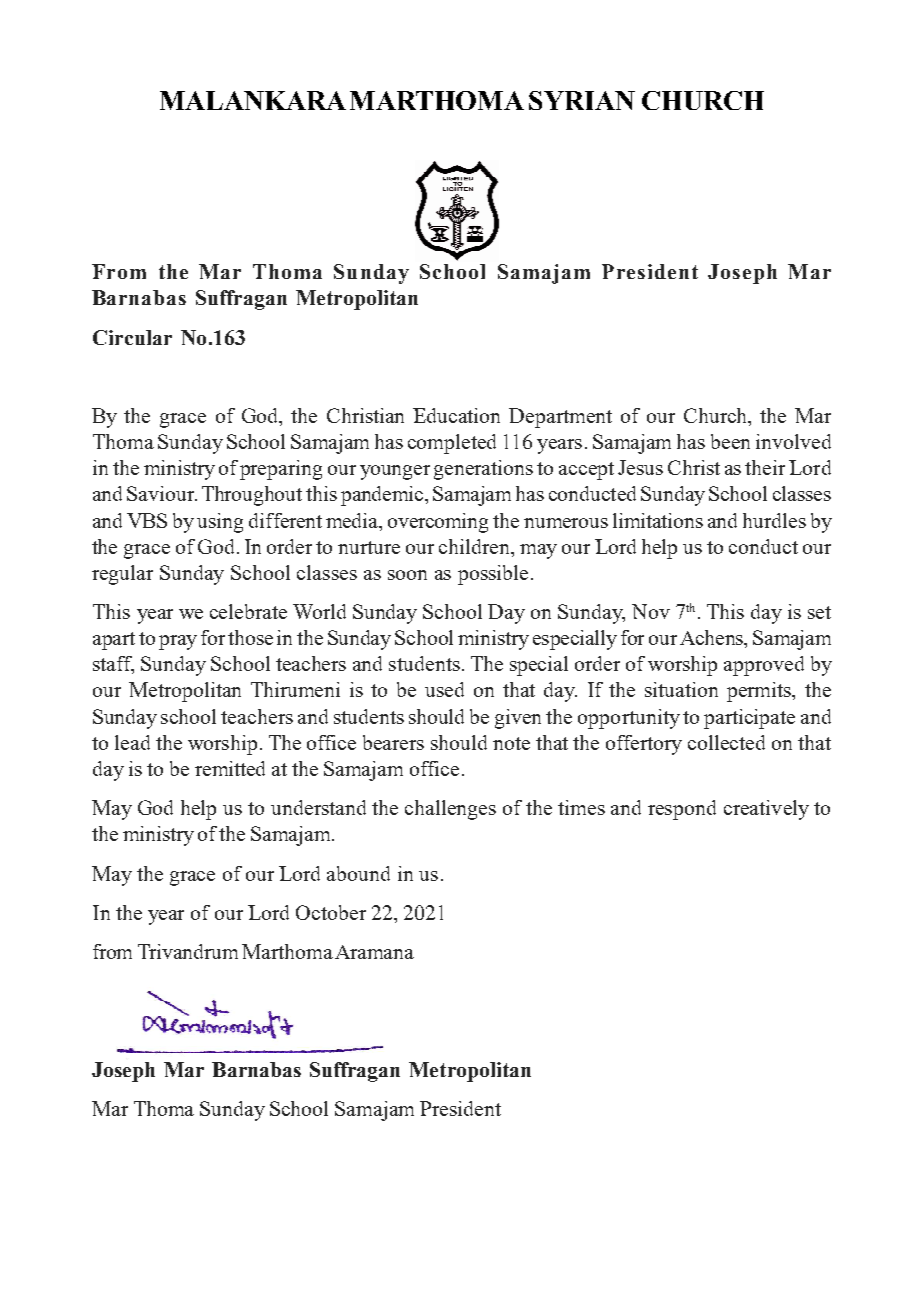 The image size is (924, 1308). I want to click on abound, so click(358, 873).
